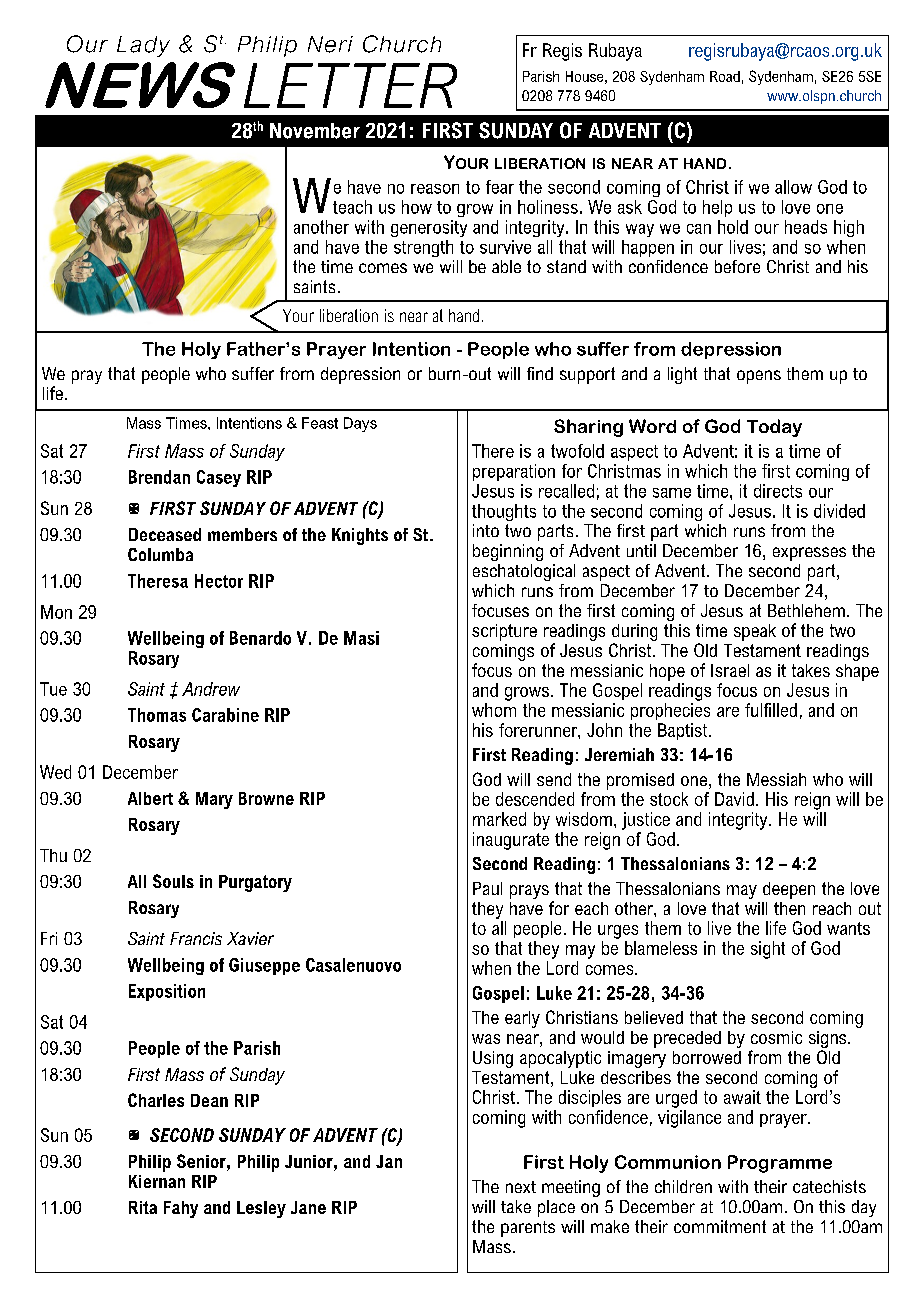 This document has width=924, height=1308. What do you see at coordinates (759, 377) in the document?
I see `opens` at bounding box center [759, 377].
